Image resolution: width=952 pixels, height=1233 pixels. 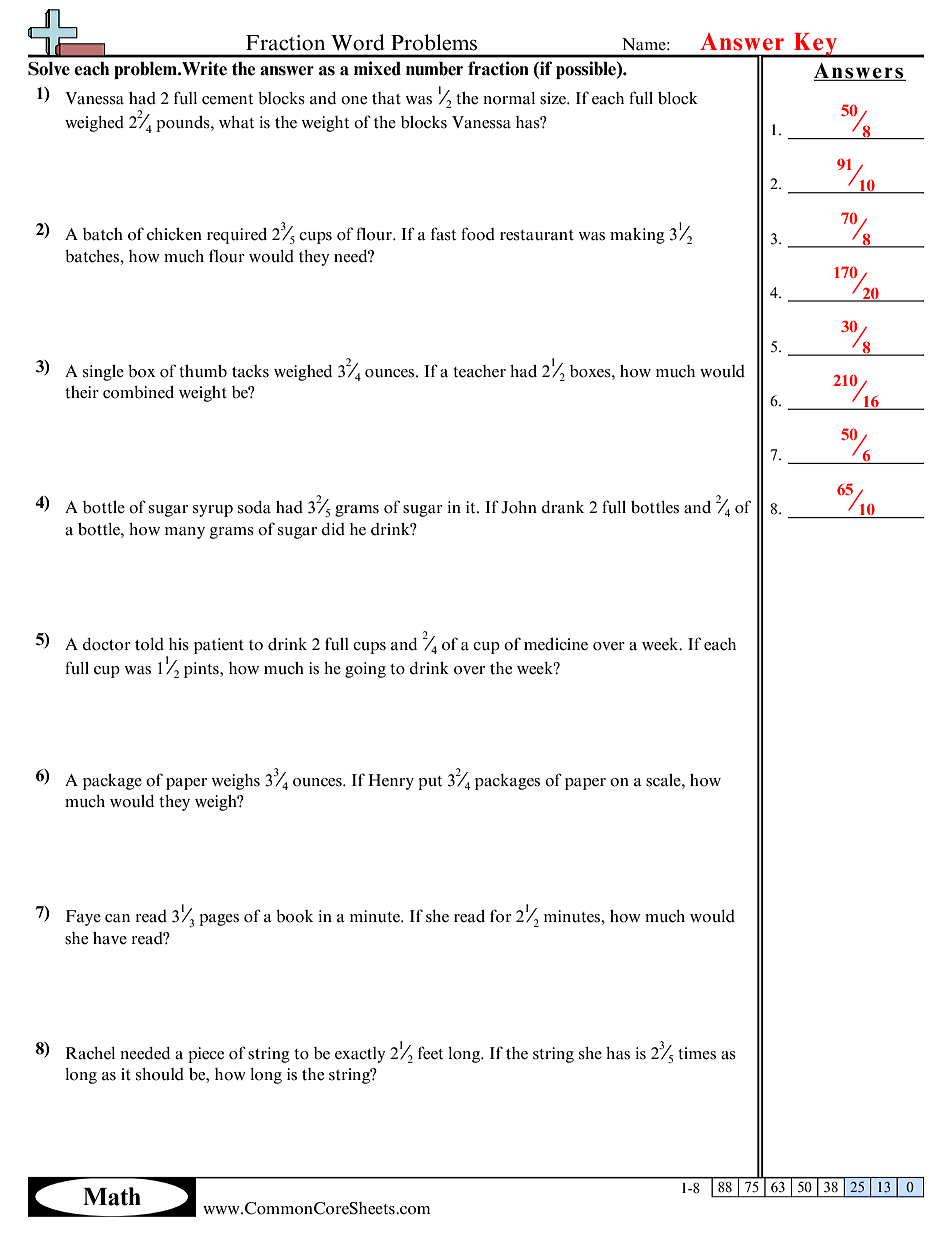 I want to click on pounds, so click(x=184, y=124).
